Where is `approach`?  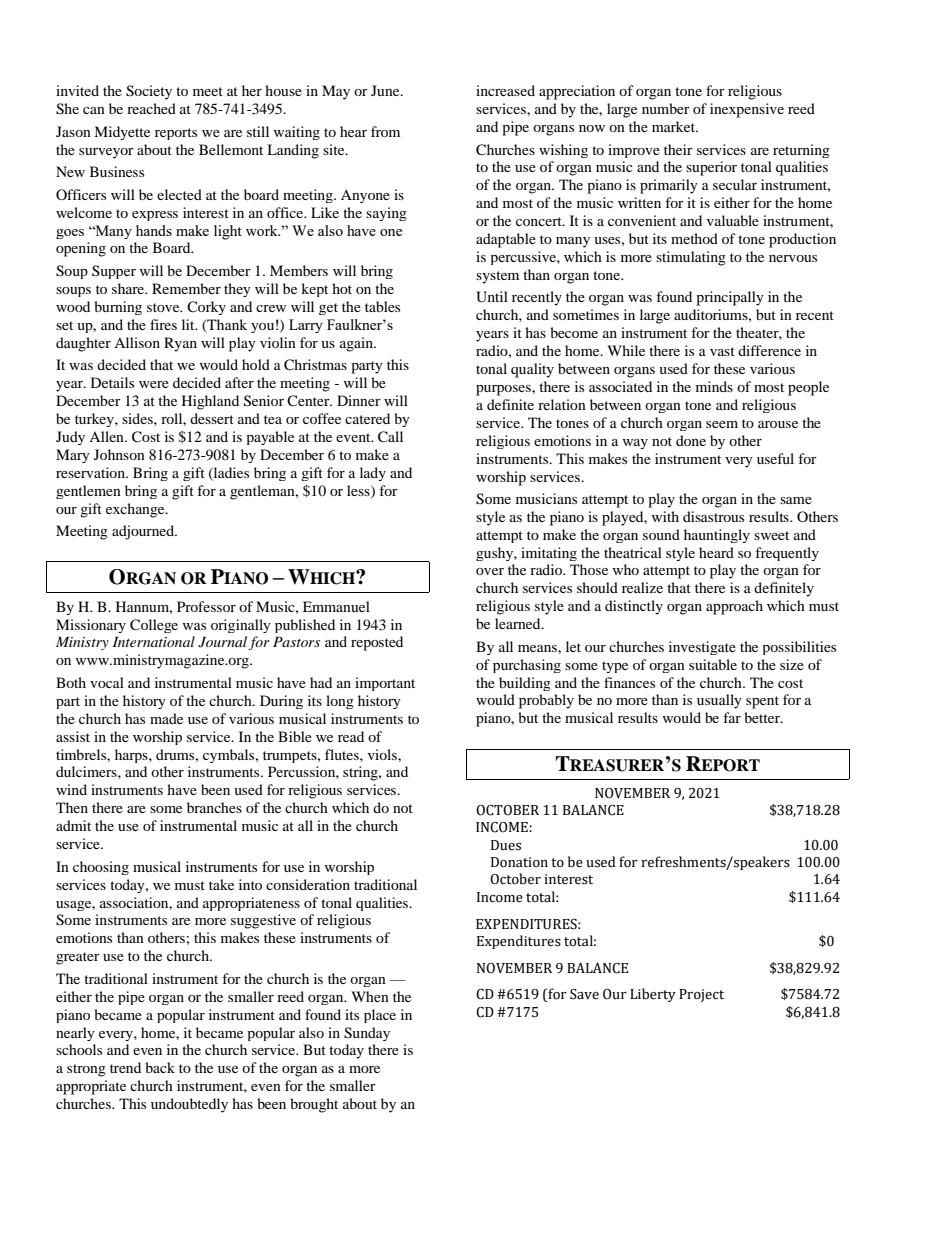 approach is located at coordinates (734, 607).
